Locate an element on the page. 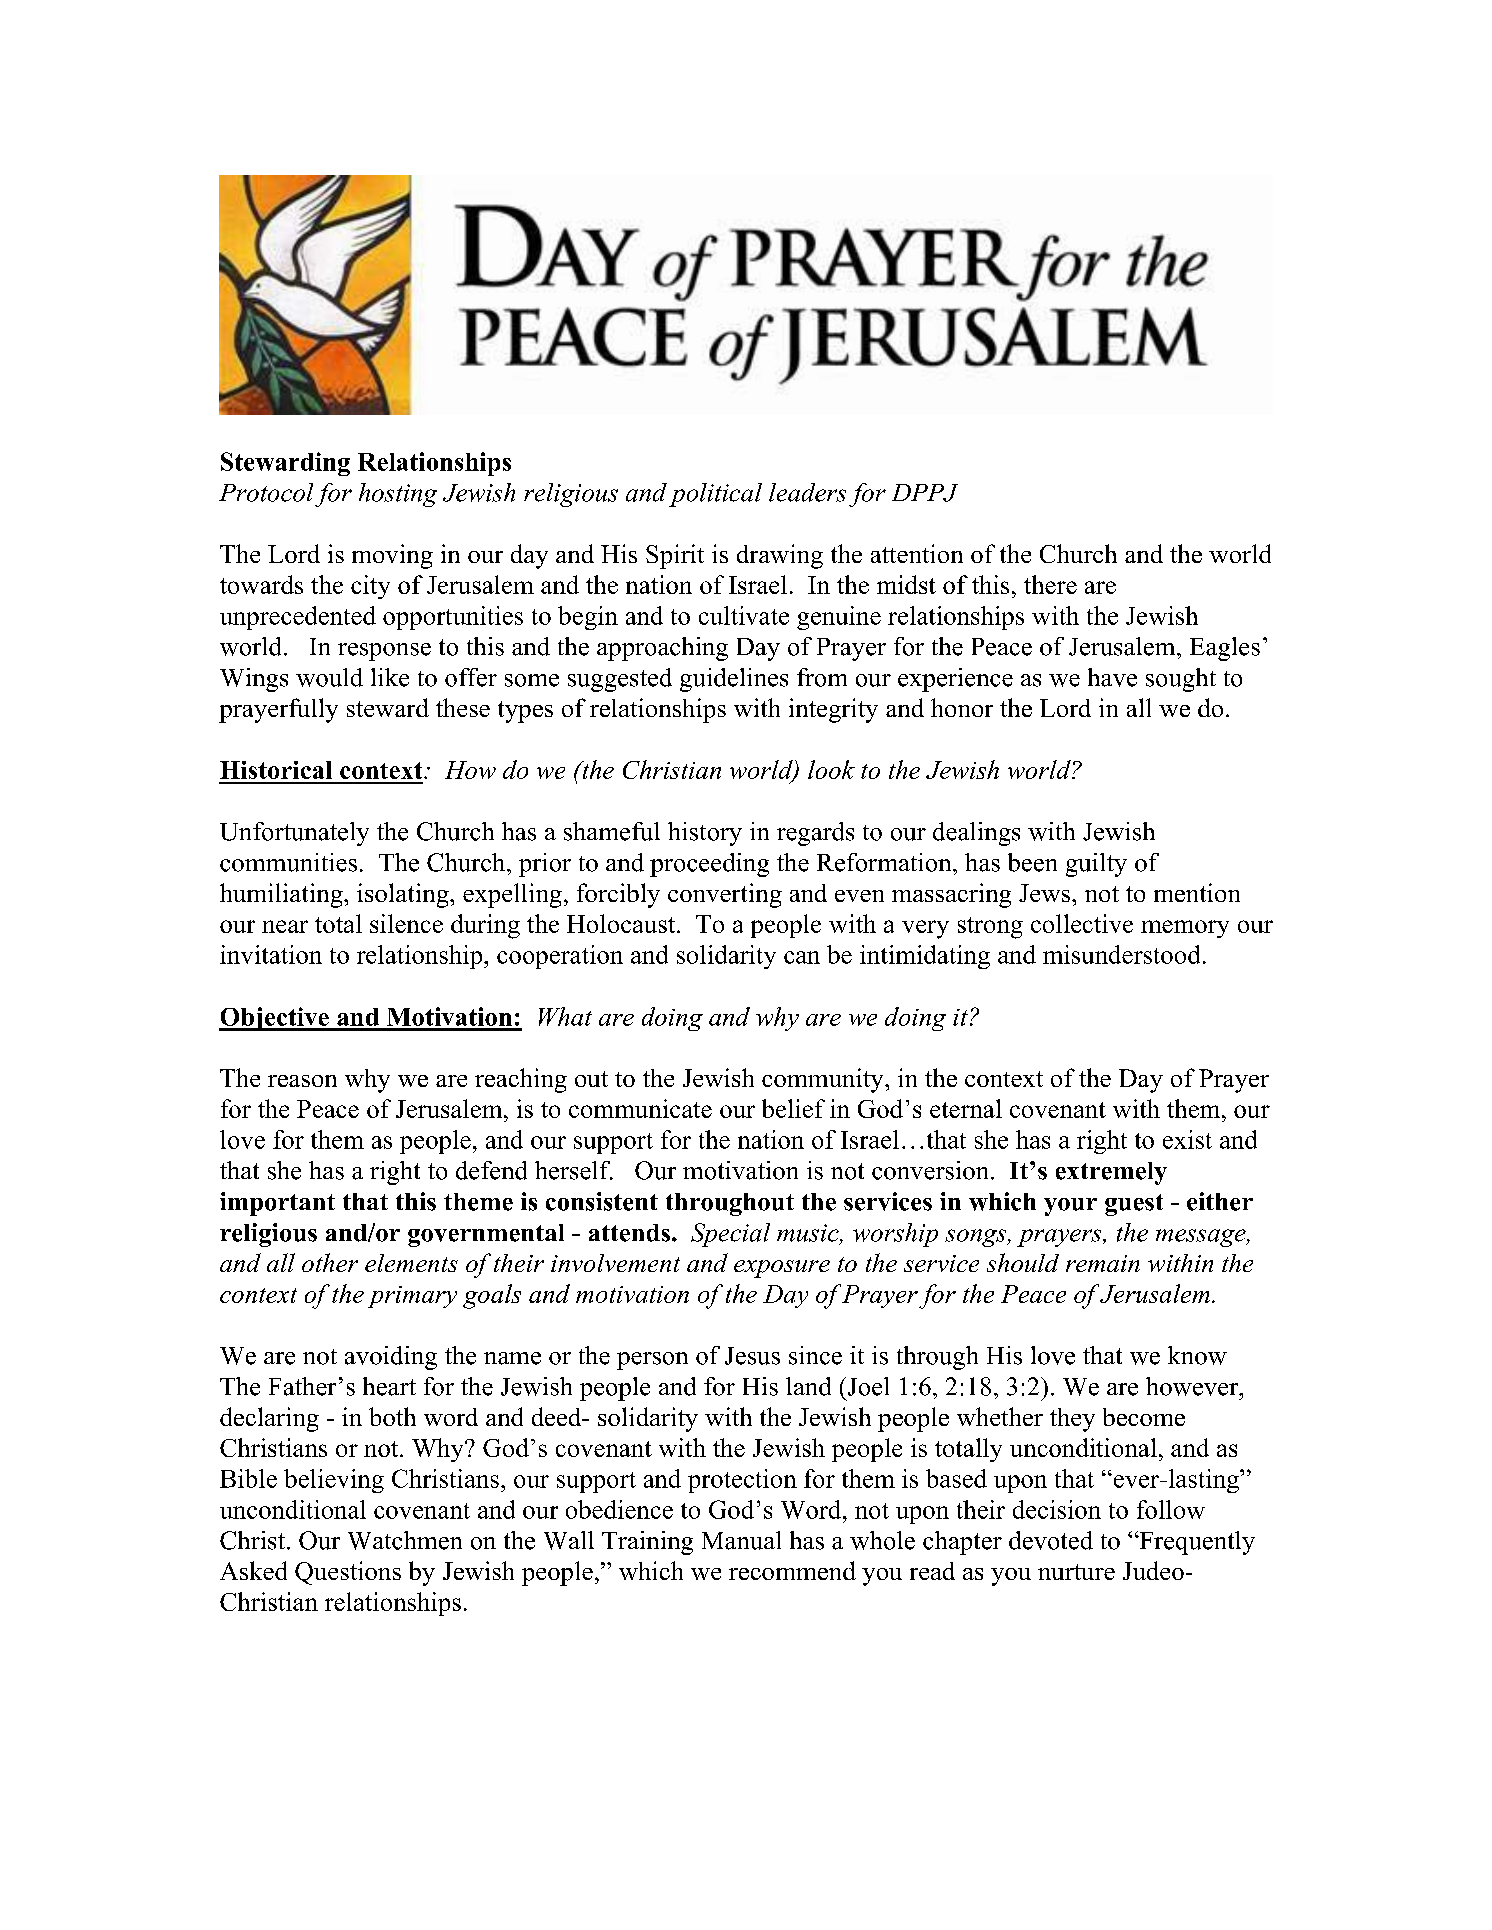  hosting is located at coordinates (398, 495).
